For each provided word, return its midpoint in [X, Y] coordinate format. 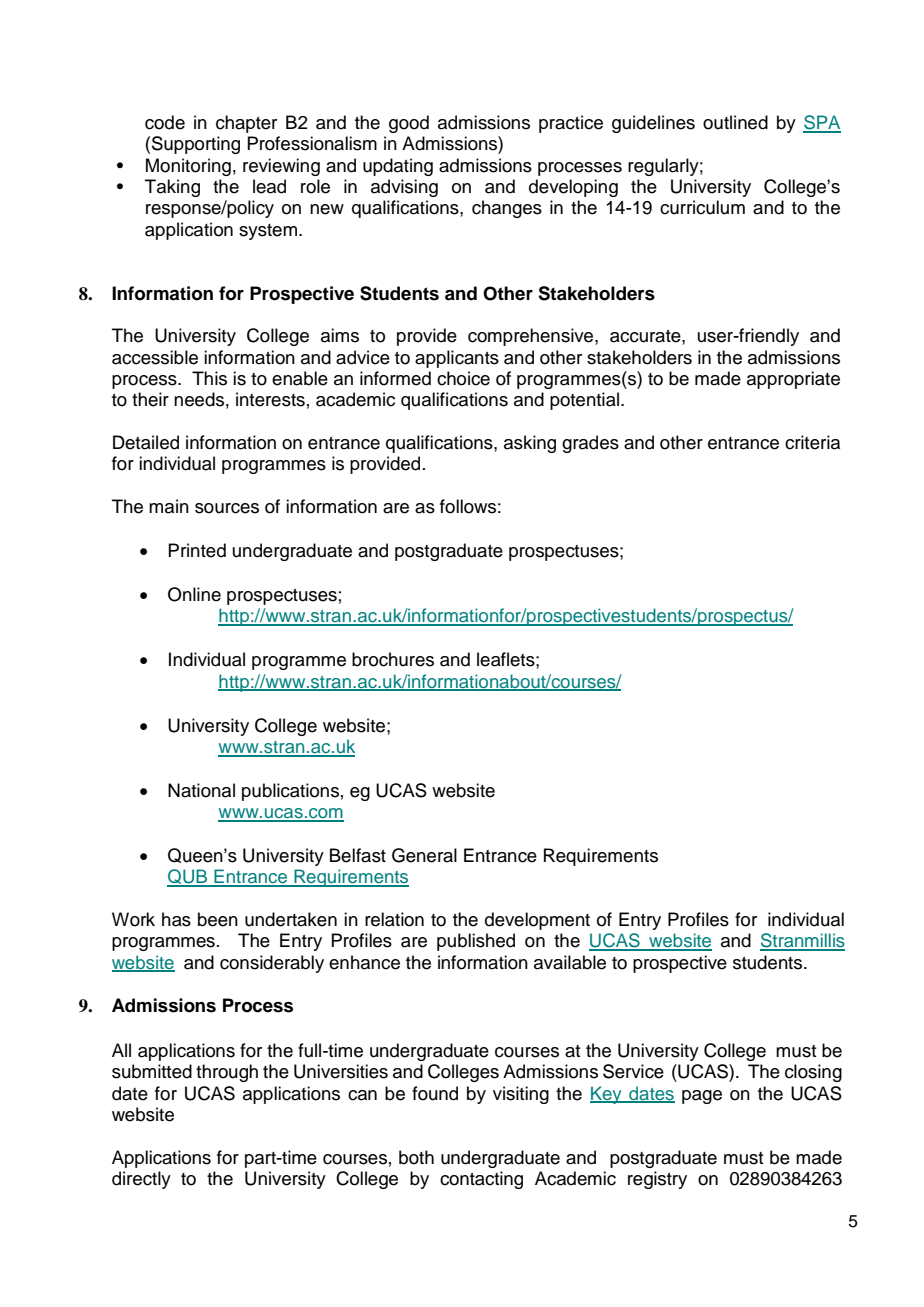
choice [463, 378]
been [218, 919]
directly [141, 1180]
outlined [735, 122]
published [476, 942]
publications [290, 792]
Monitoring [188, 167]
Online [194, 594]
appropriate [793, 380]
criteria [812, 442]
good [409, 124]
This [209, 378]
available [570, 962]
